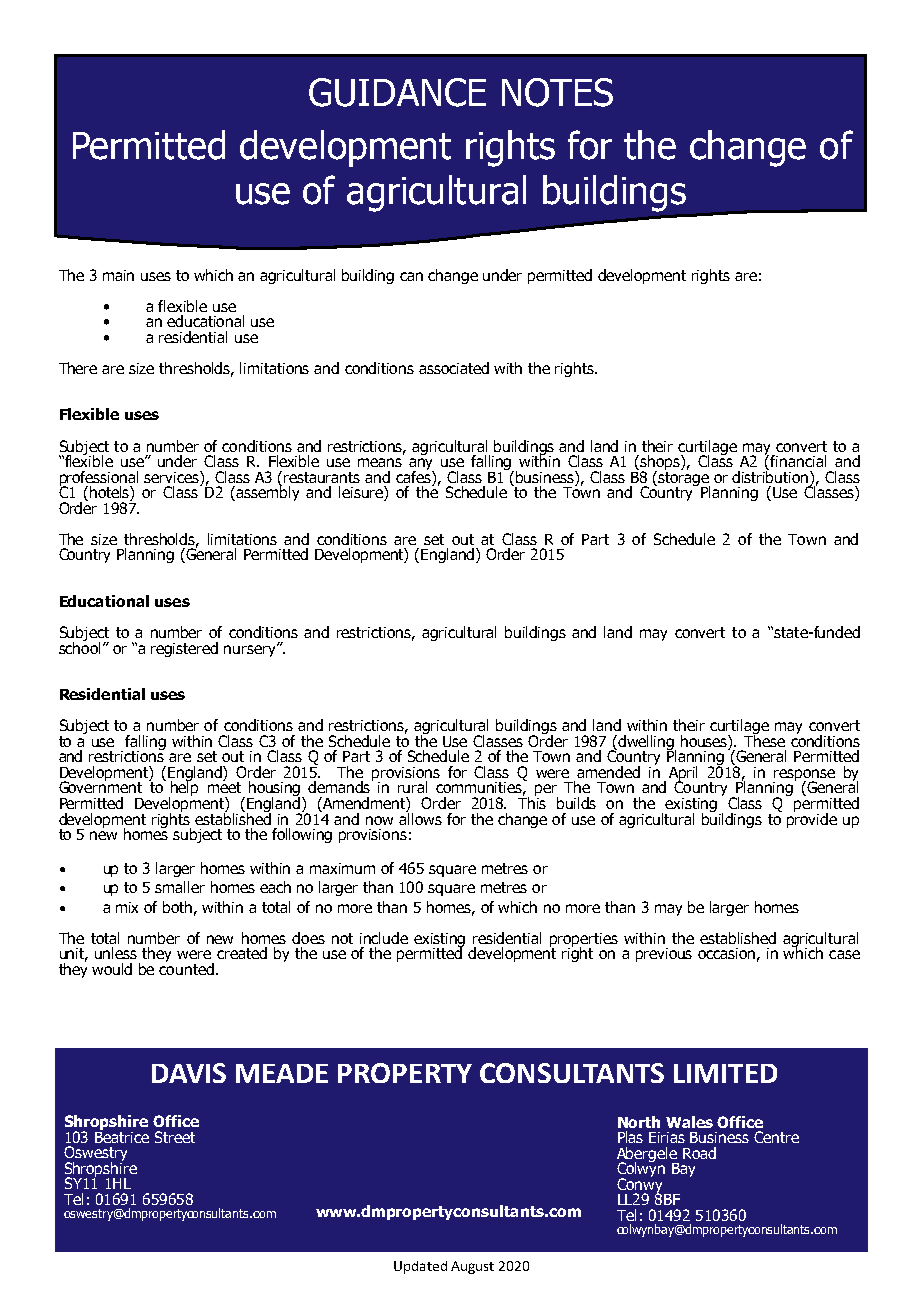 Image resolution: width=924 pixels, height=1308 pixels. What do you see at coordinates (118, 275) in the screenshot?
I see `main` at bounding box center [118, 275].
